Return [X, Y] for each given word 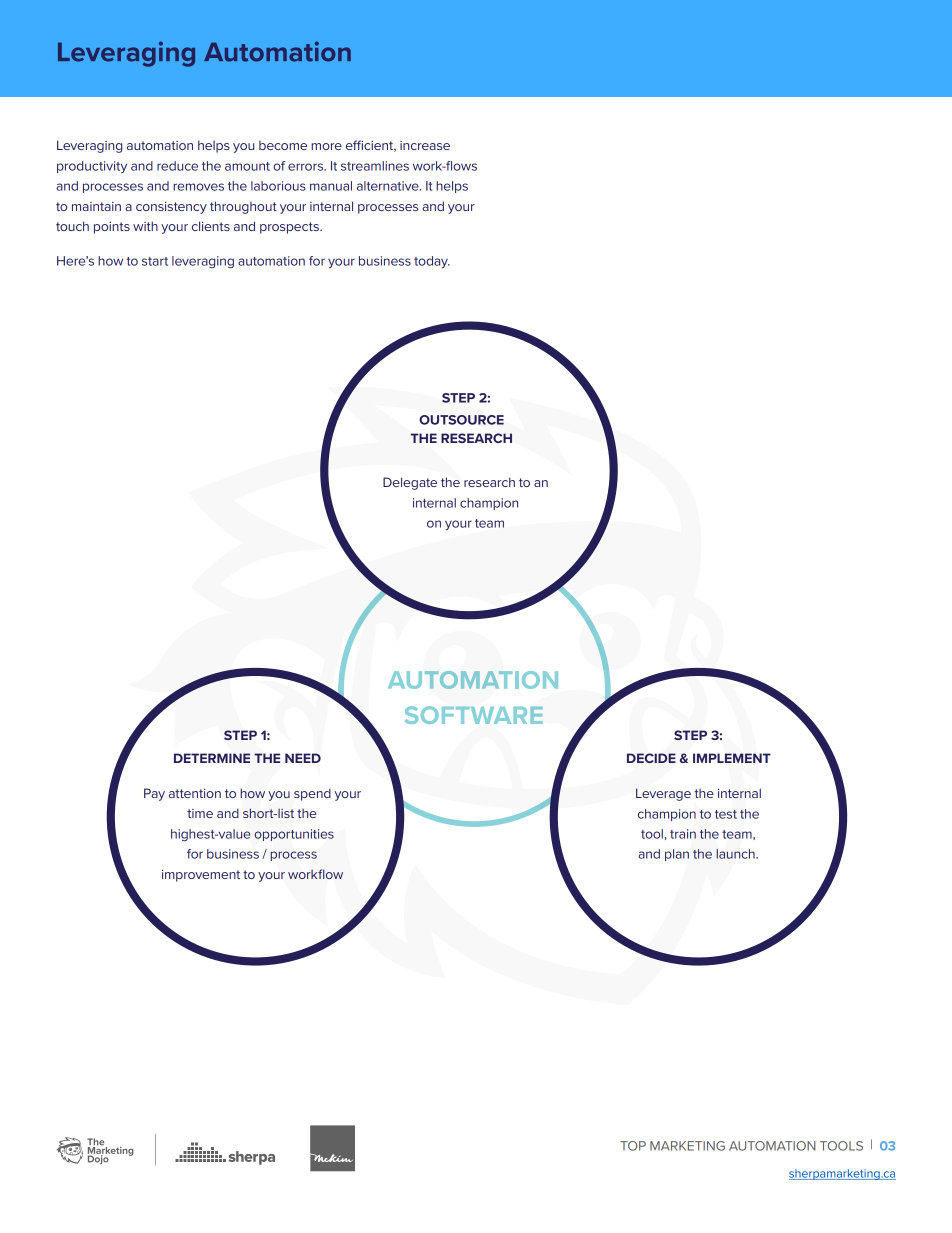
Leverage [663, 794]
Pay [154, 794]
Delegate [410, 483]
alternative [389, 186]
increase [425, 145]
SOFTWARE [474, 715]
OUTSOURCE [461, 420]
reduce [177, 166]
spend [312, 794]
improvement [201, 875]
